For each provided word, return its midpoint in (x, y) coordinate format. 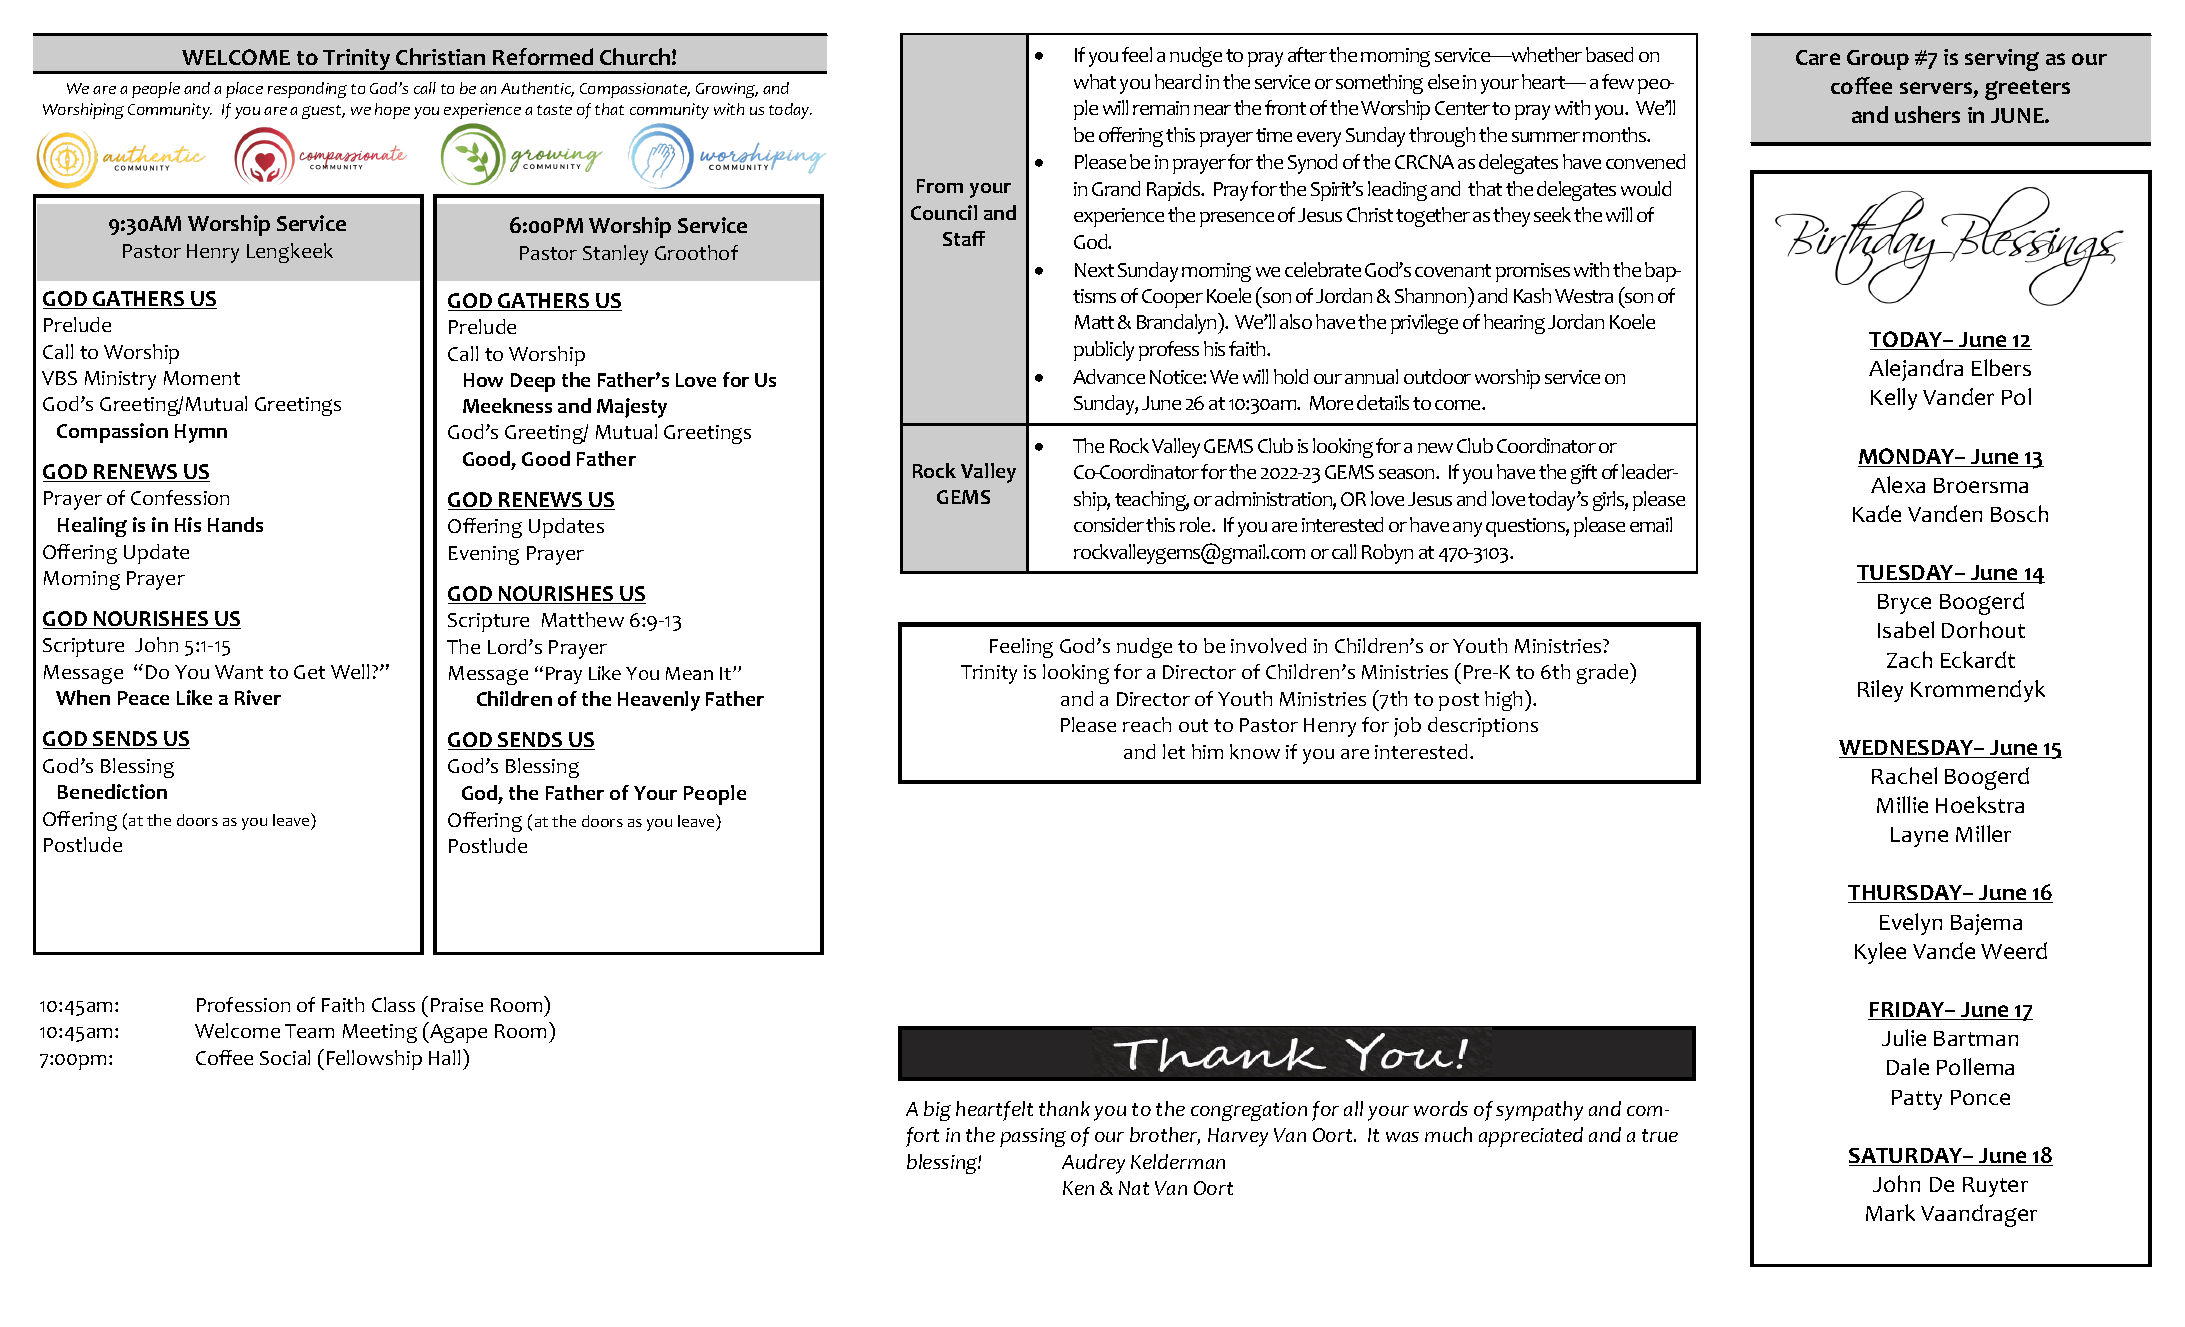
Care (1818, 57)
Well (350, 671)
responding (307, 90)
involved (1268, 645)
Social (285, 1057)
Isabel (1906, 629)
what (1095, 81)
